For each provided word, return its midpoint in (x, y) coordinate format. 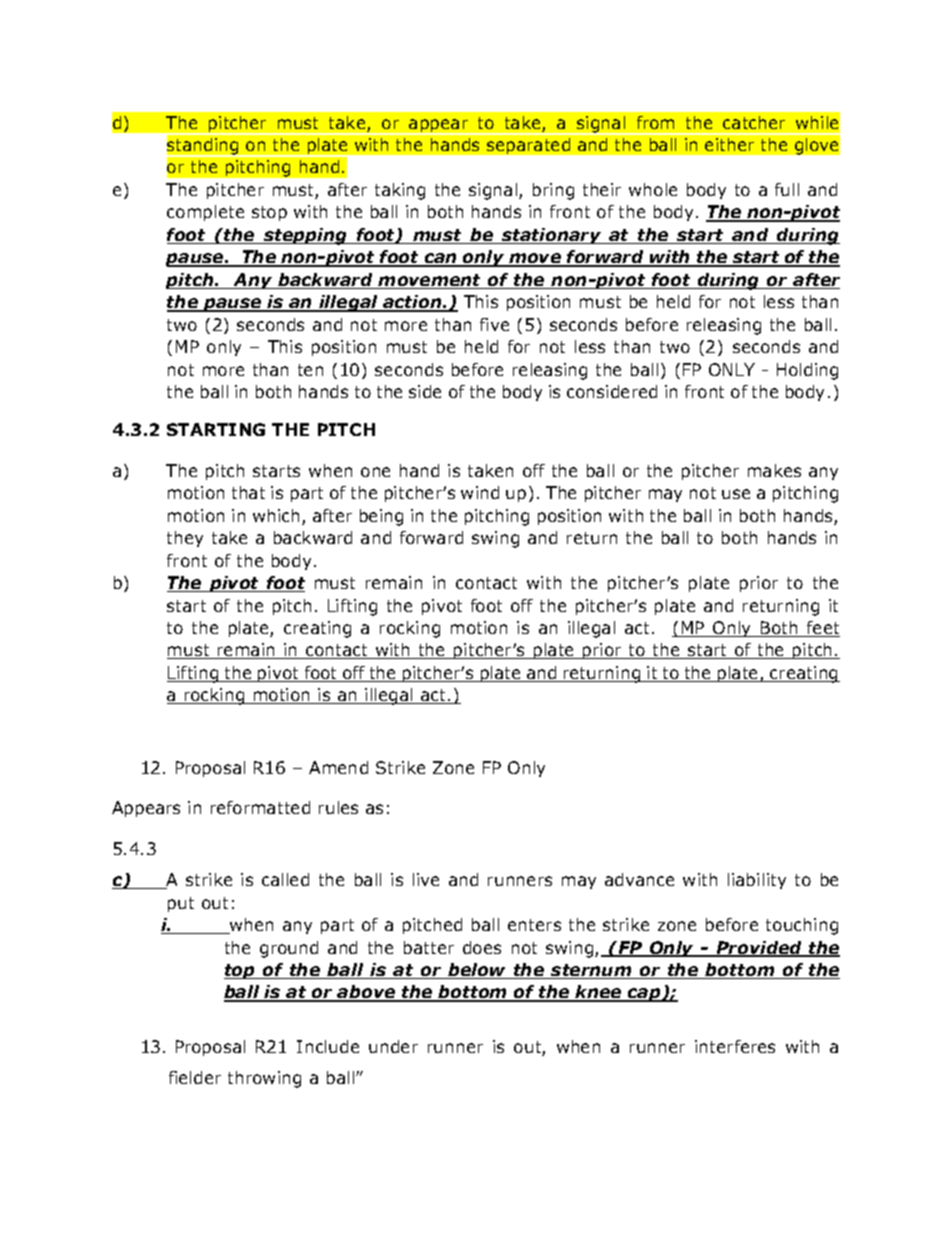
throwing (264, 1079)
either (729, 144)
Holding (807, 371)
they (185, 539)
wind (480, 492)
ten (310, 370)
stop (269, 213)
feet (822, 629)
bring (553, 191)
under (393, 1046)
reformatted (260, 807)
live (426, 879)
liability (757, 881)
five (494, 324)
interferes (735, 1046)
